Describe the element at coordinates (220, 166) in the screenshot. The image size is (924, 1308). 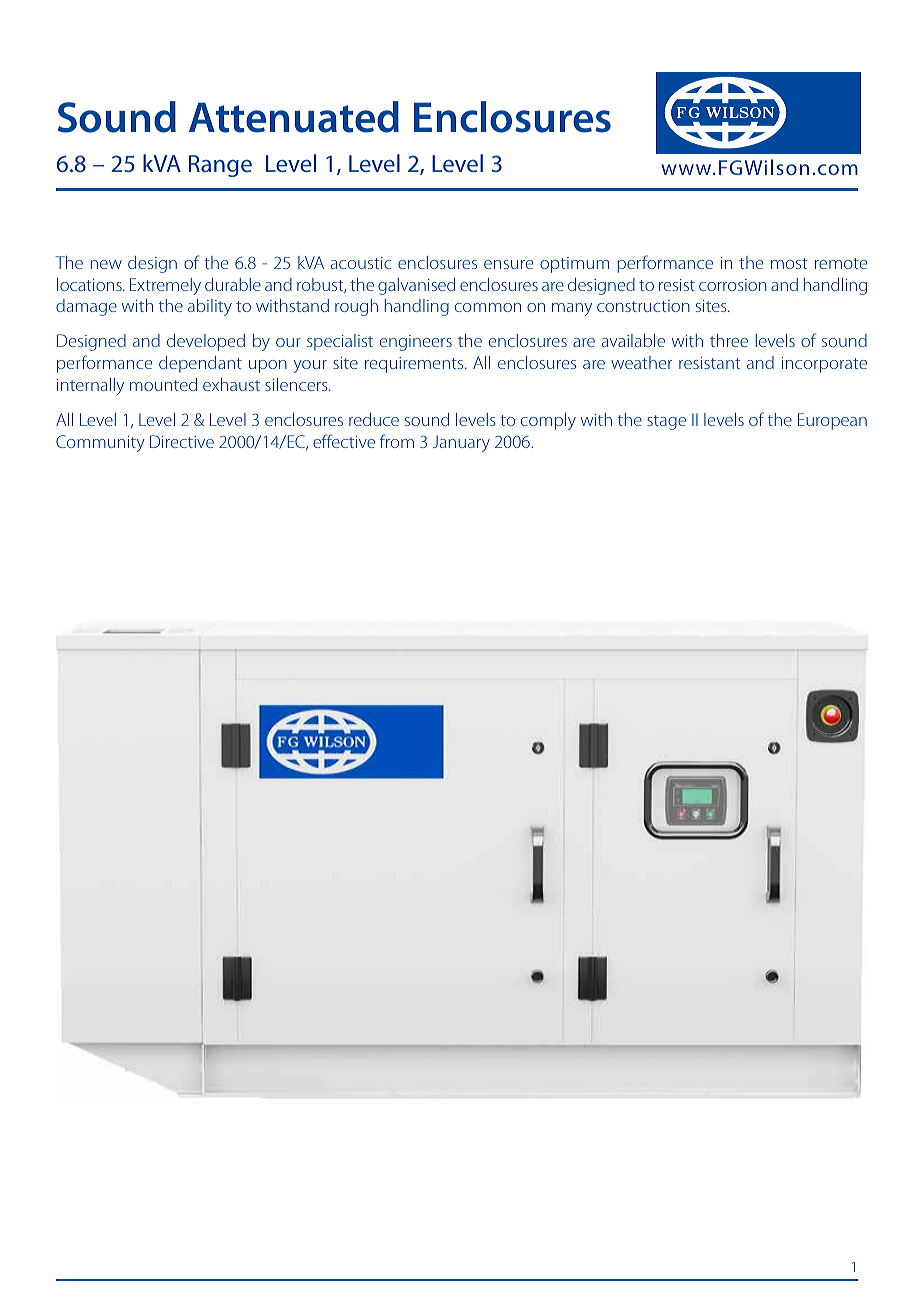
I see `Range` at that location.
